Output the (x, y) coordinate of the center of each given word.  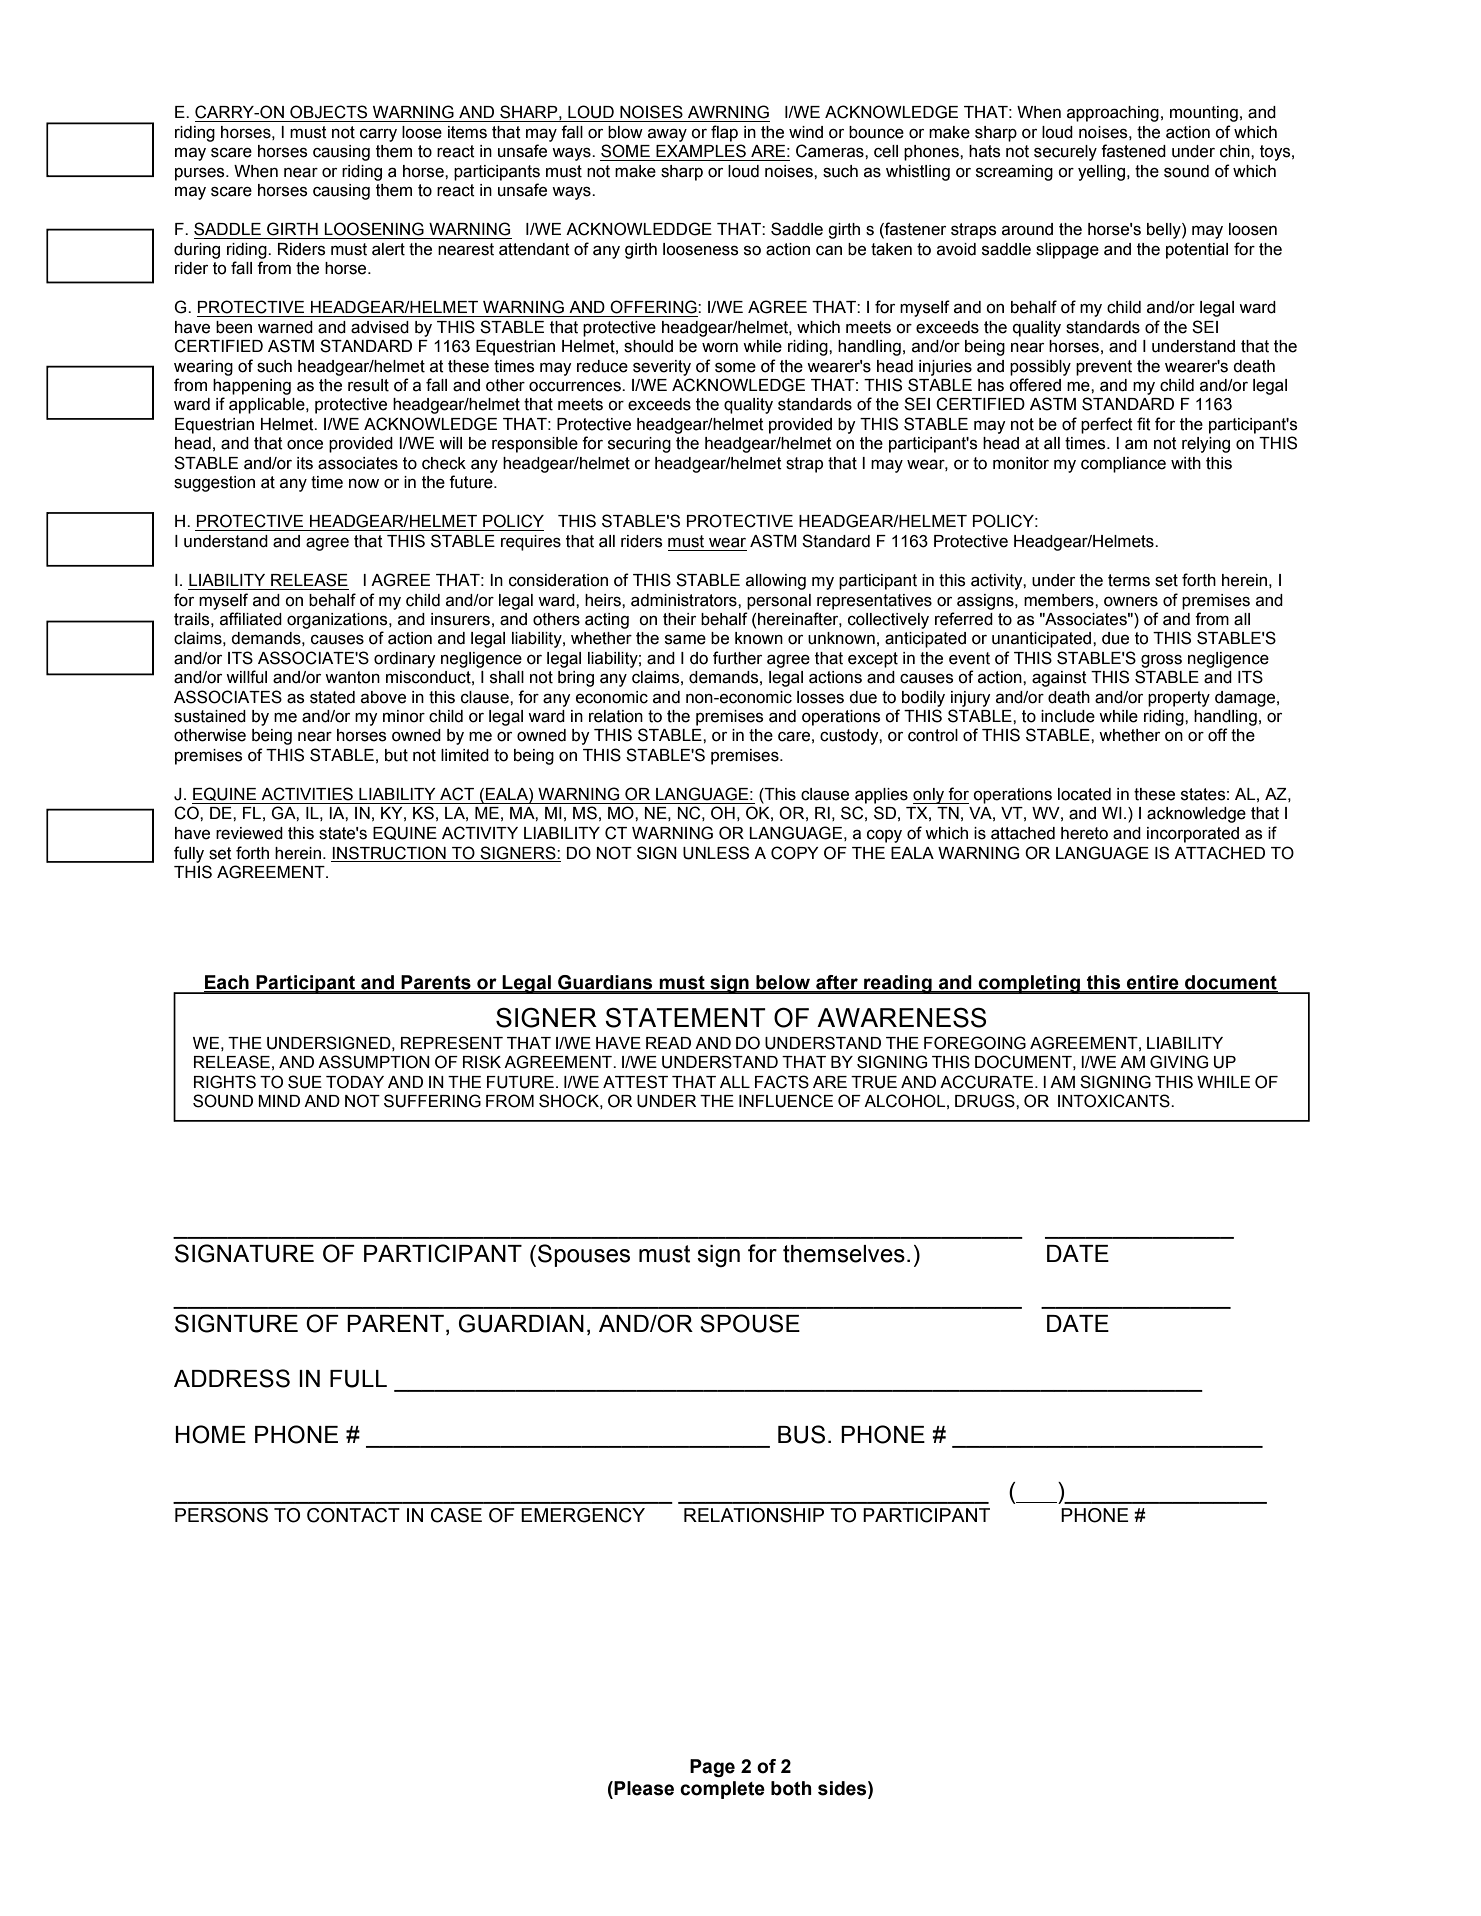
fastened (1133, 151)
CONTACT (353, 1515)
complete (722, 1790)
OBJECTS (328, 112)
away (667, 135)
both (791, 1788)
